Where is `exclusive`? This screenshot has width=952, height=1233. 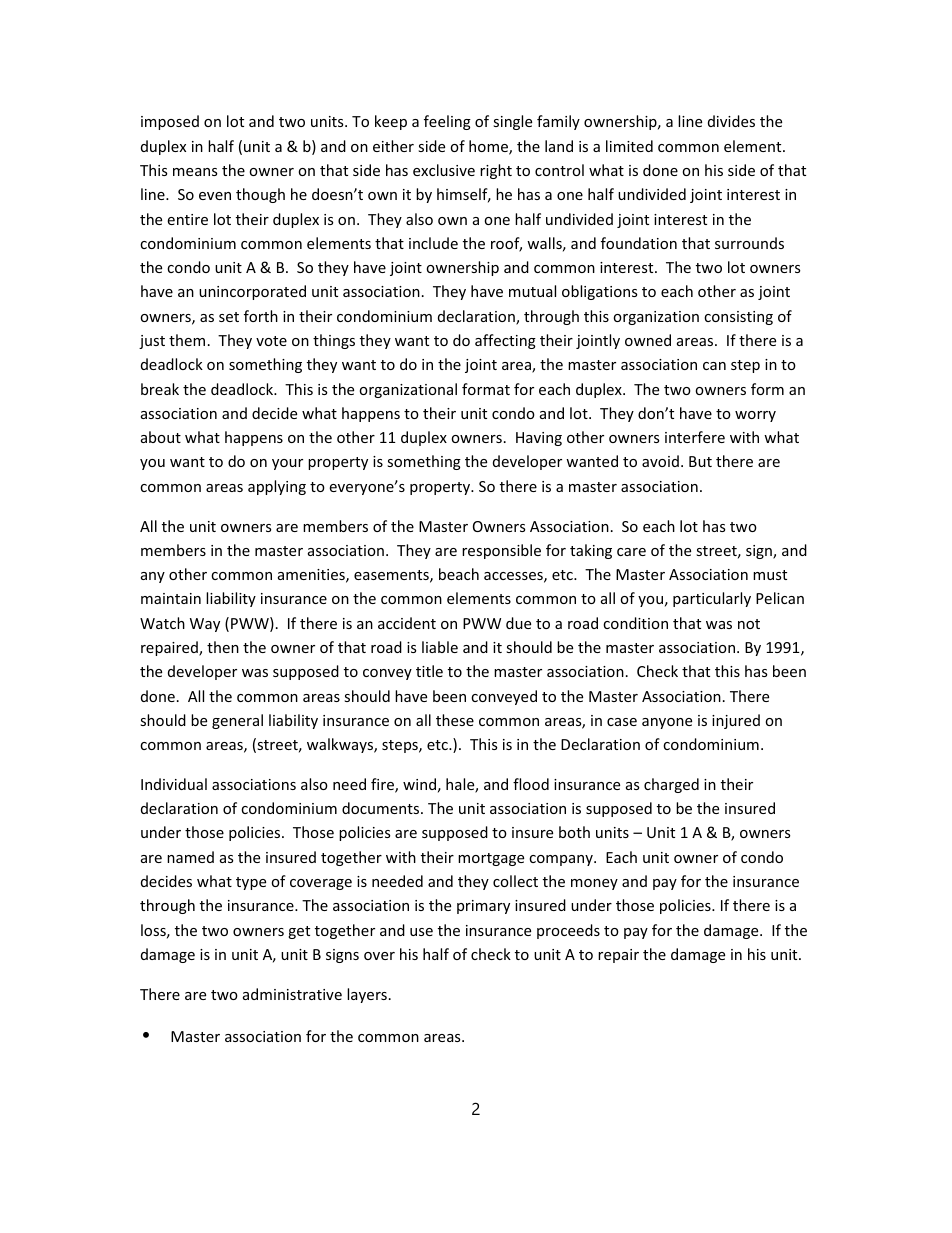
exclusive is located at coordinates (444, 170).
